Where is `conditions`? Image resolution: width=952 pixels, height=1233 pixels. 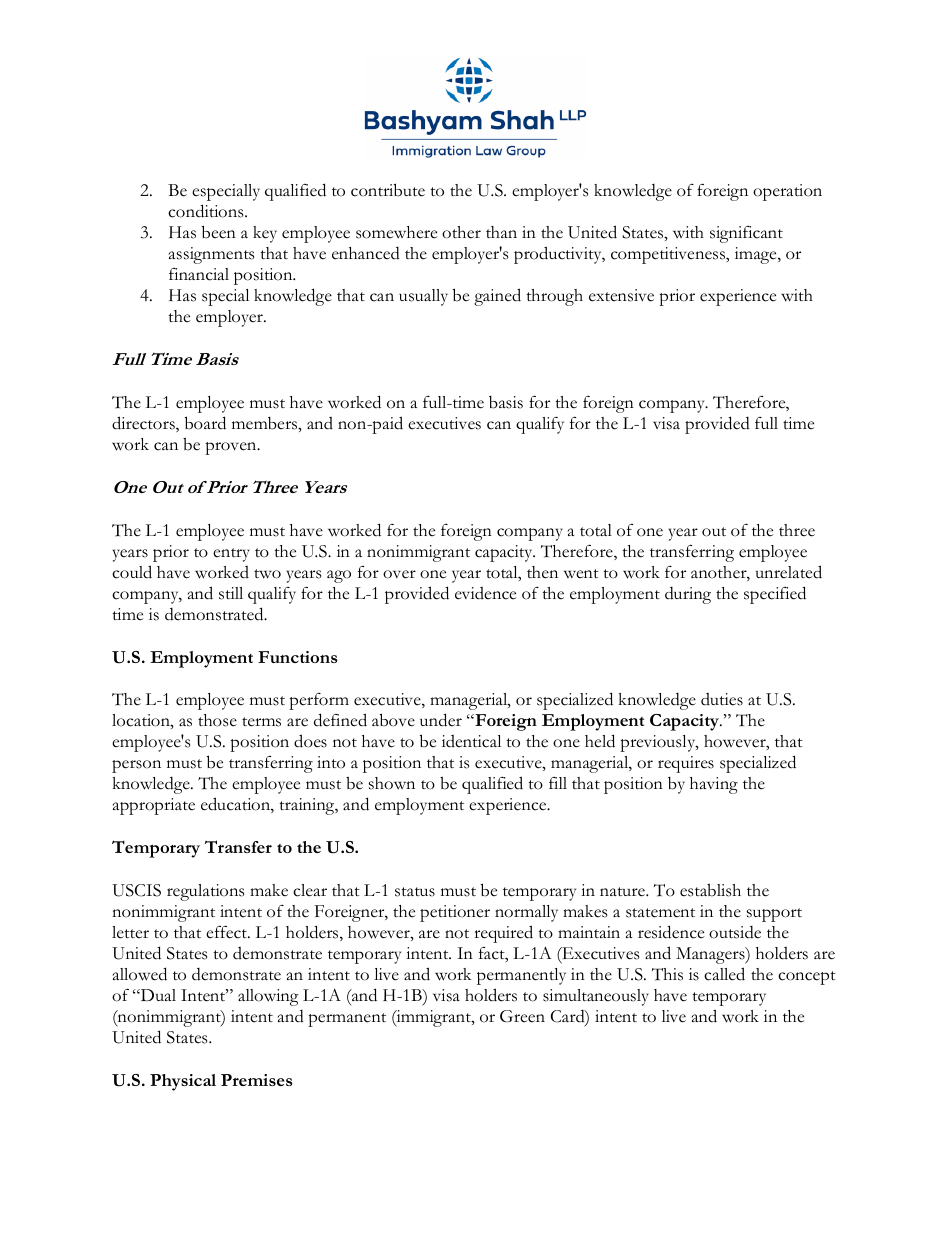 conditions is located at coordinates (207, 211).
